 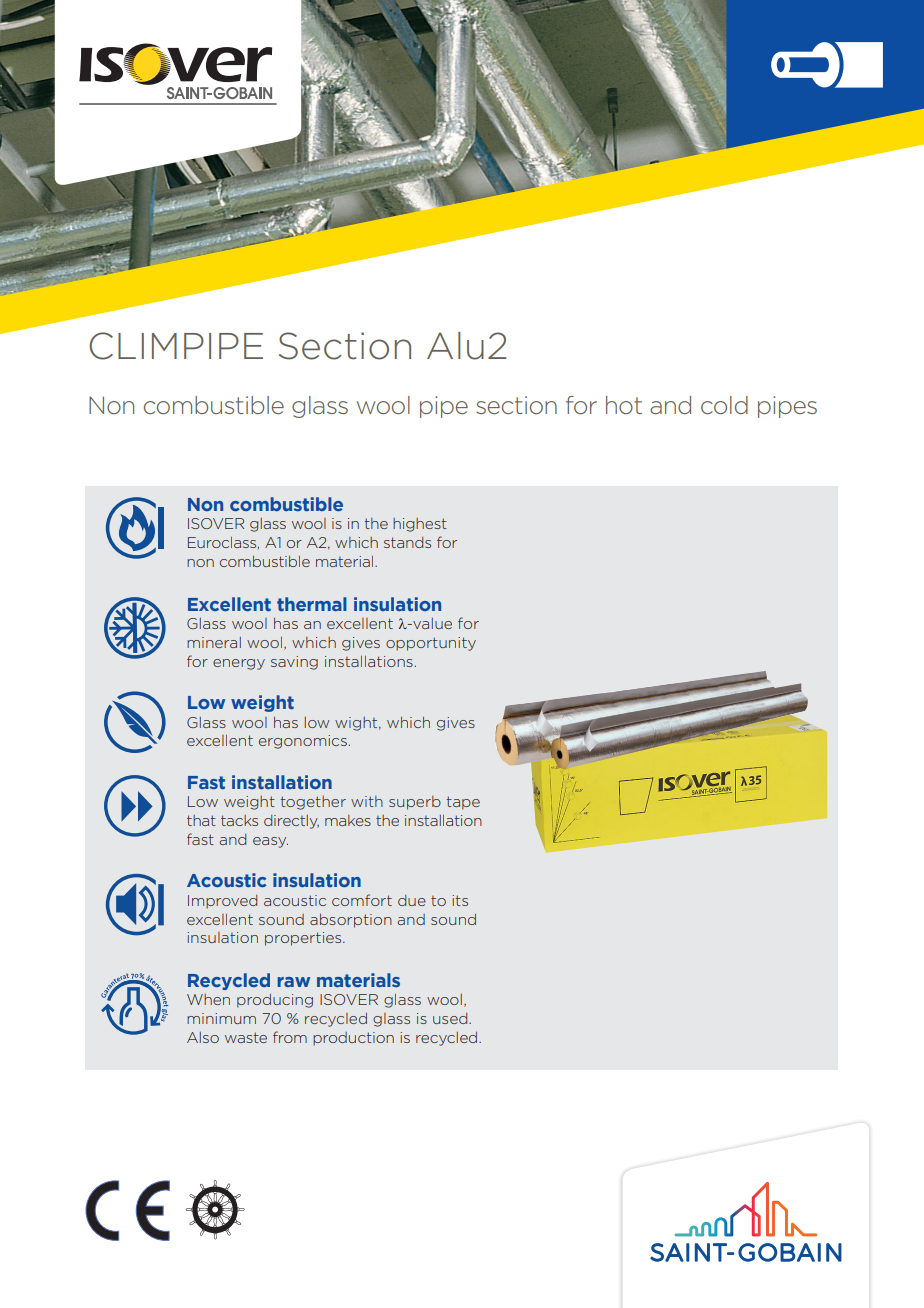 I want to click on ergonomics, so click(x=303, y=742).
